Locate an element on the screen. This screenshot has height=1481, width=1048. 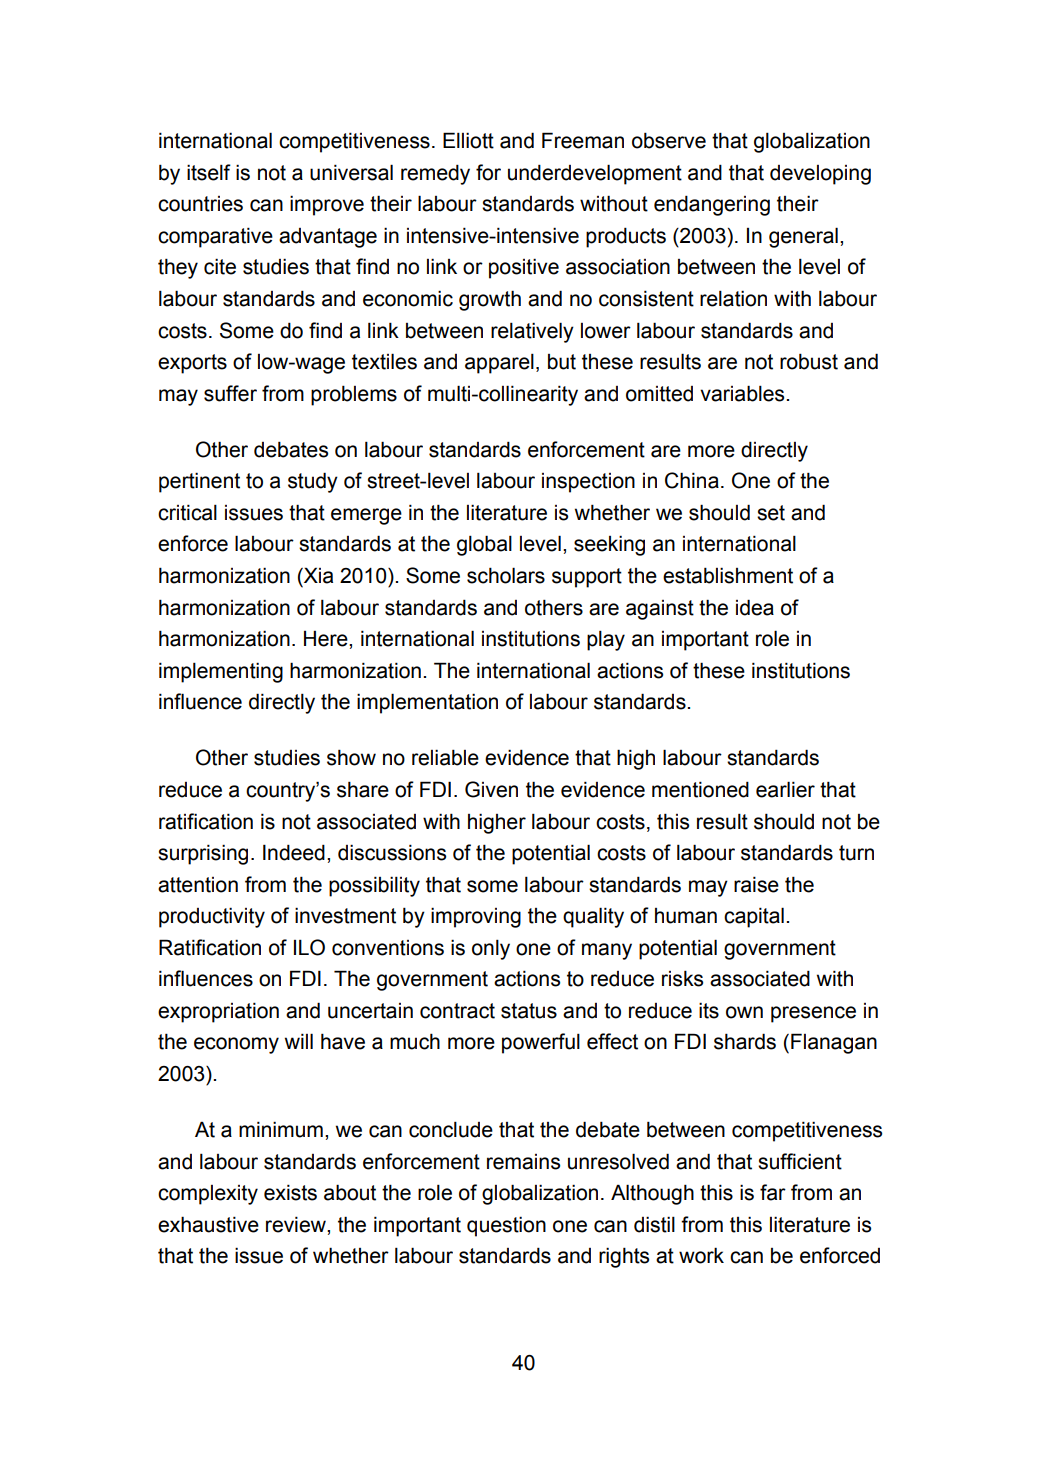
suffer is located at coordinates (230, 393).
